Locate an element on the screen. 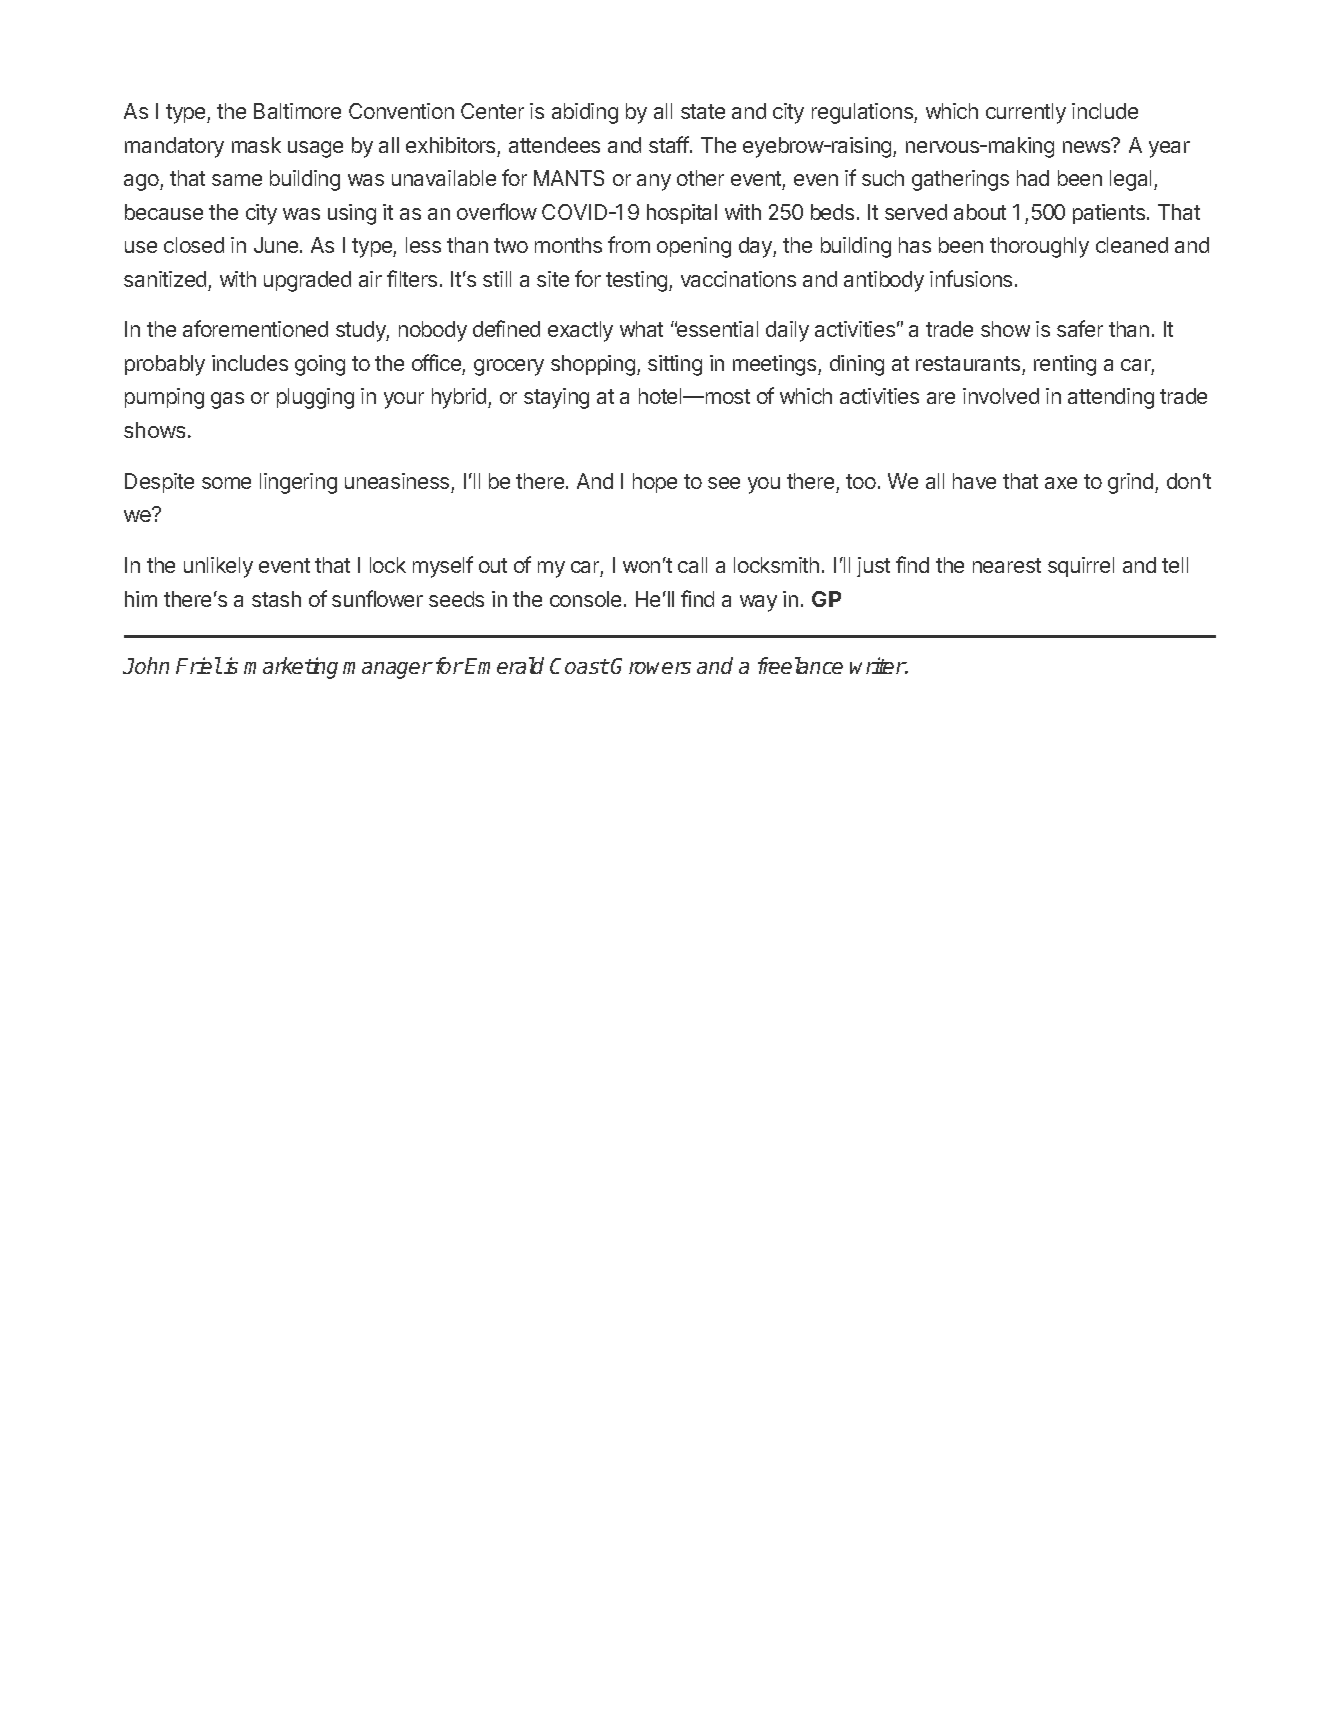 The height and width of the screenshot is (1734, 1340). staff is located at coordinates (670, 144).
